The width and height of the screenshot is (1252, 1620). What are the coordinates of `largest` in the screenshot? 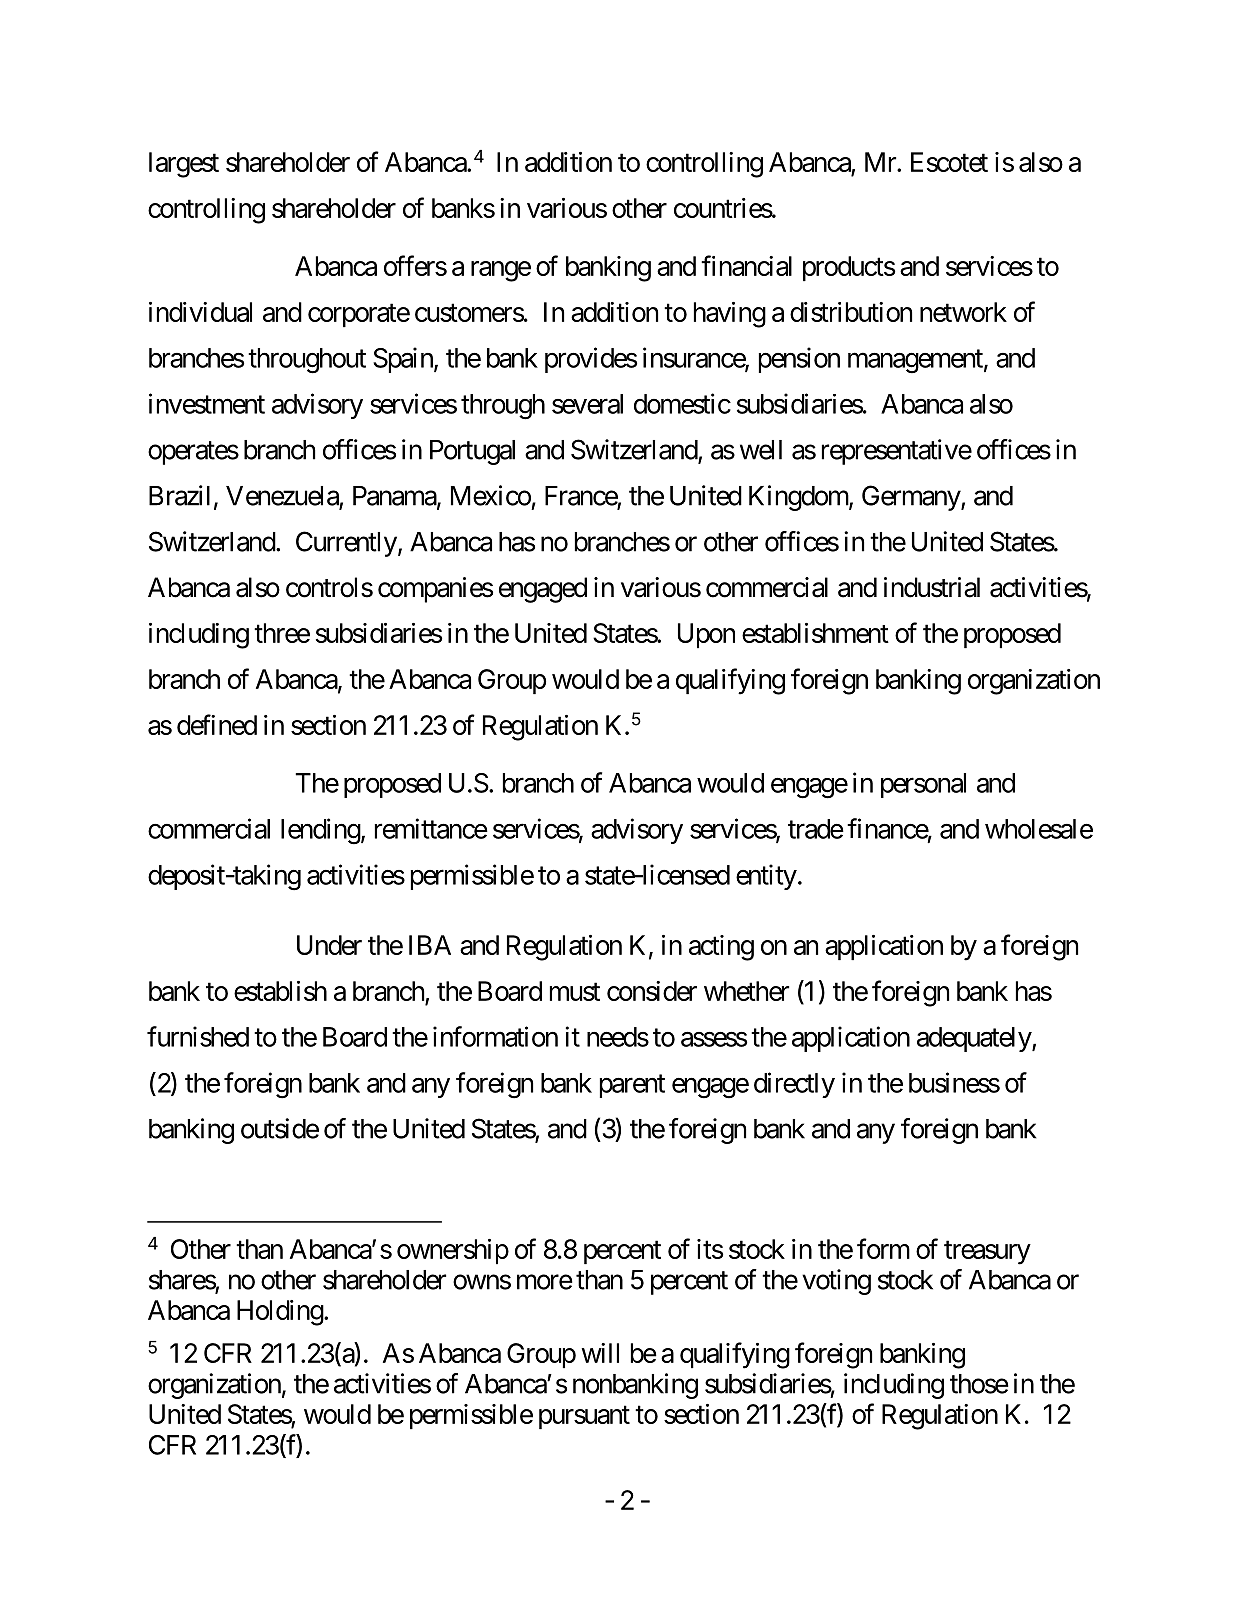 It's located at (184, 165).
